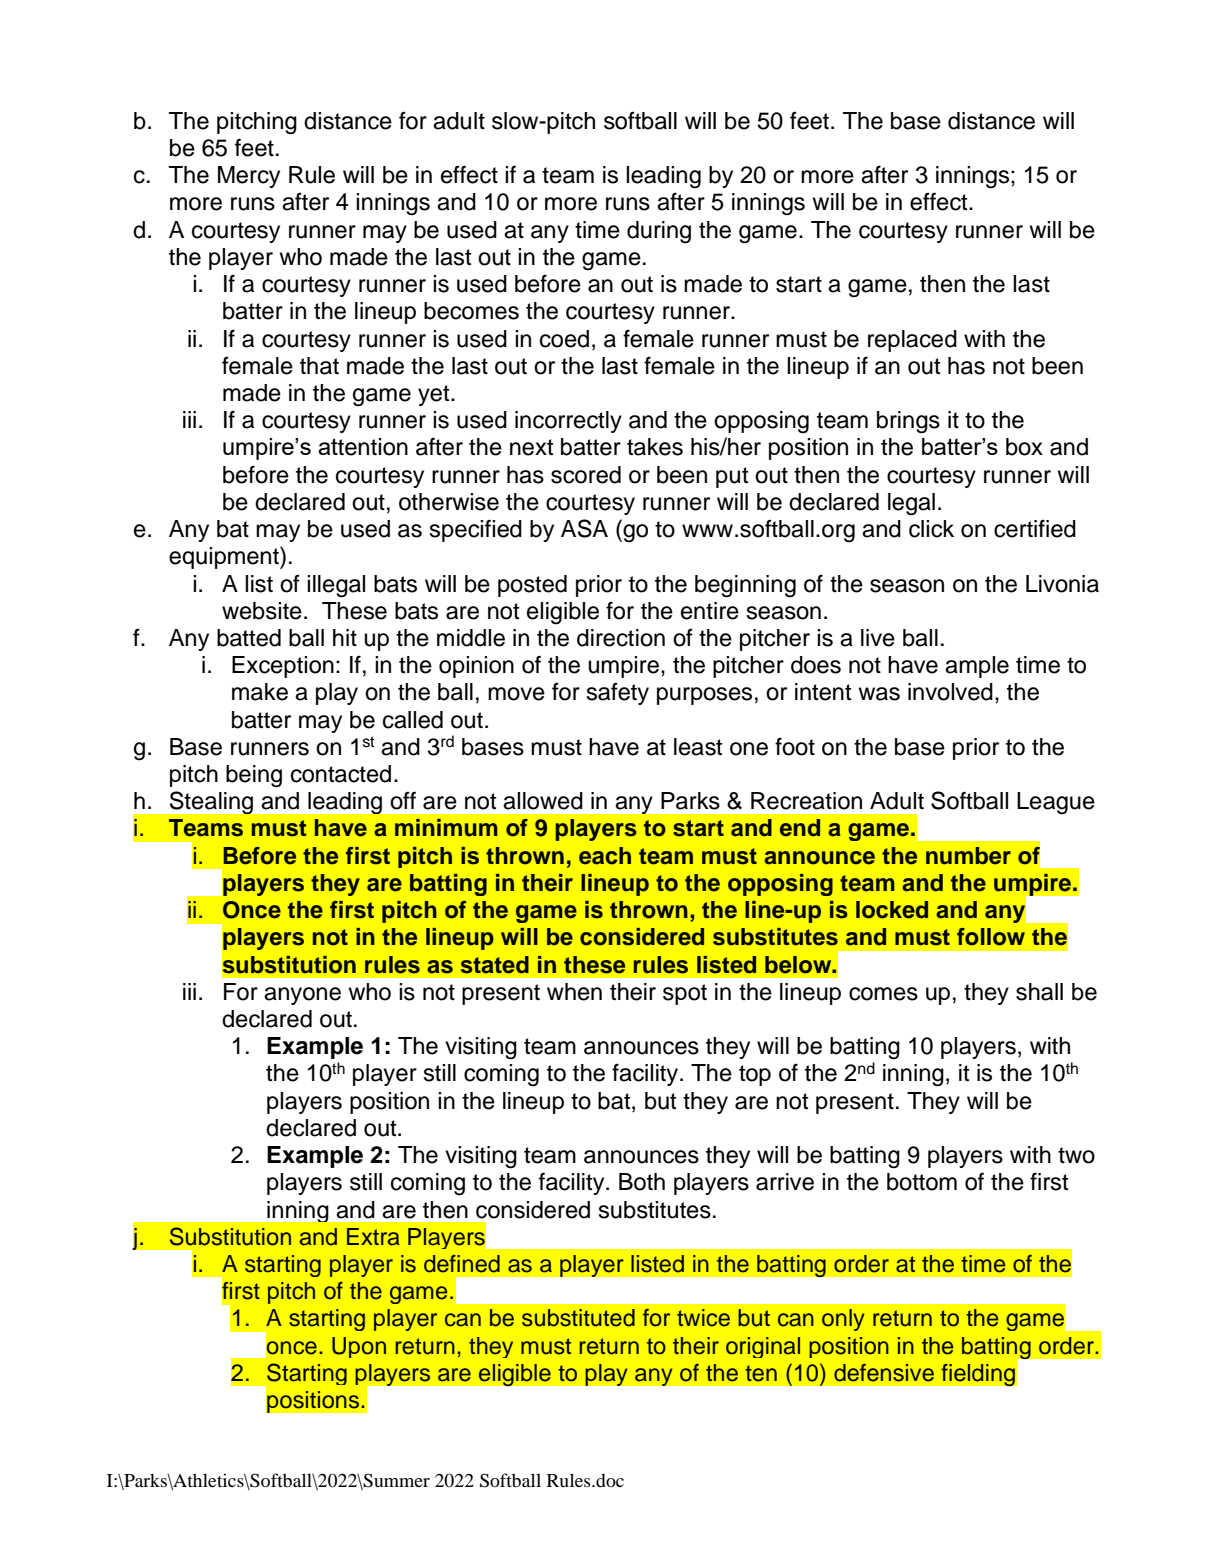 Image resolution: width=1207 pixels, height=1562 pixels. What do you see at coordinates (302, 996) in the document?
I see `anyone` at bounding box center [302, 996].
